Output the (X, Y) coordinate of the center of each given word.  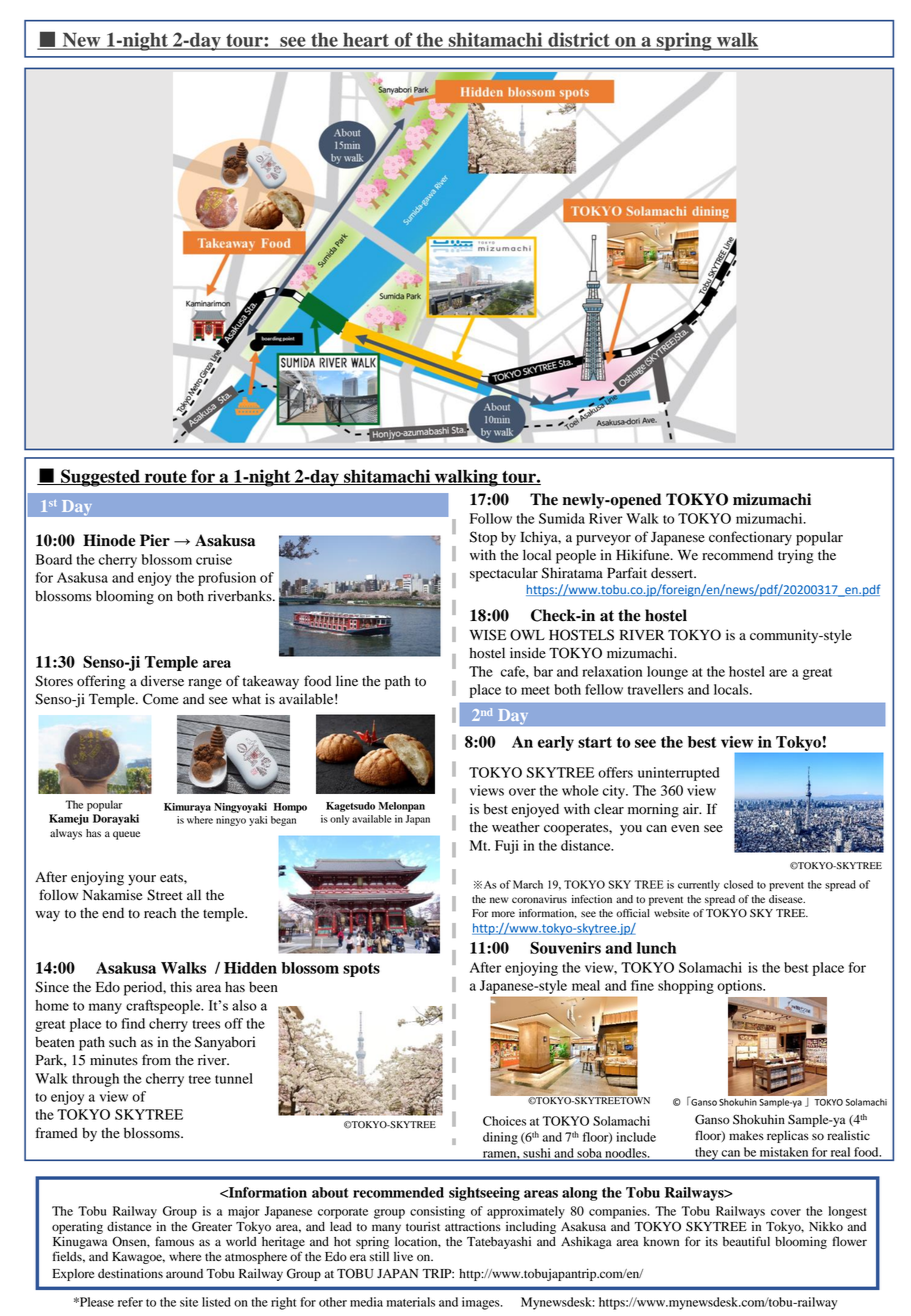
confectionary (750, 538)
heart (366, 40)
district (579, 40)
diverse (162, 681)
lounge (667, 673)
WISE (487, 635)
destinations (130, 1273)
